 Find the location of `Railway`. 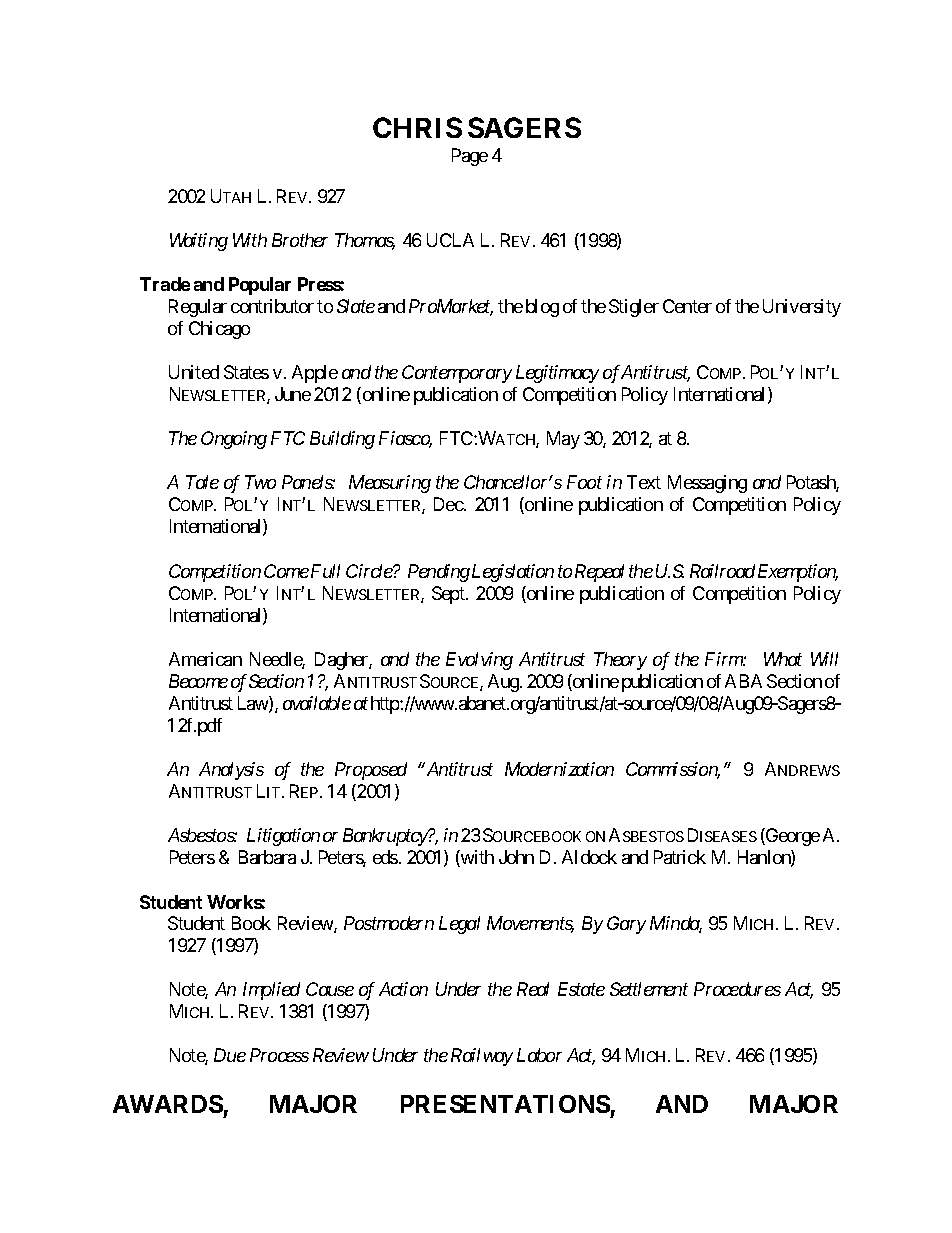

Railway is located at coordinates (482, 1057).
